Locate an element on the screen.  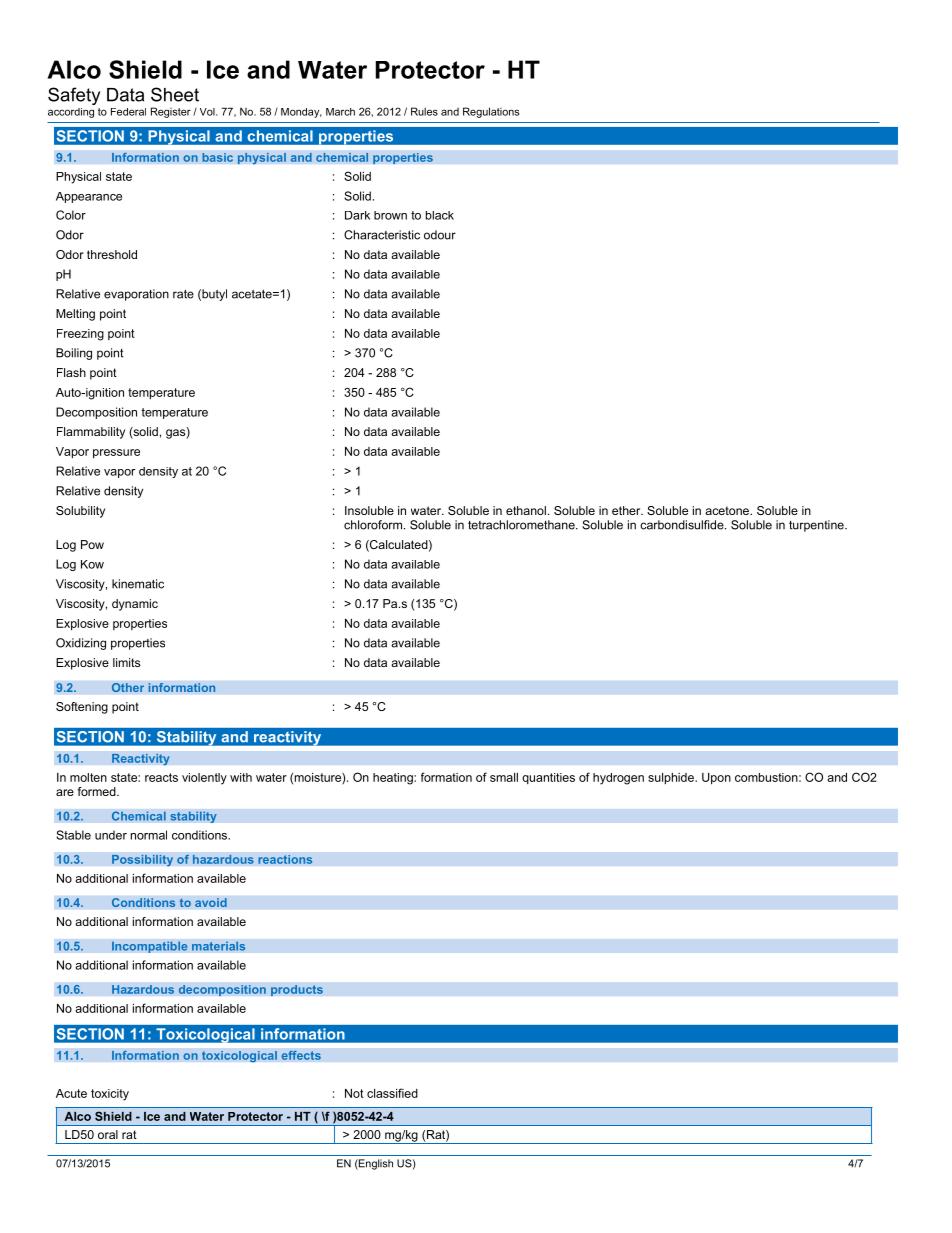
reacts is located at coordinates (161, 777).
